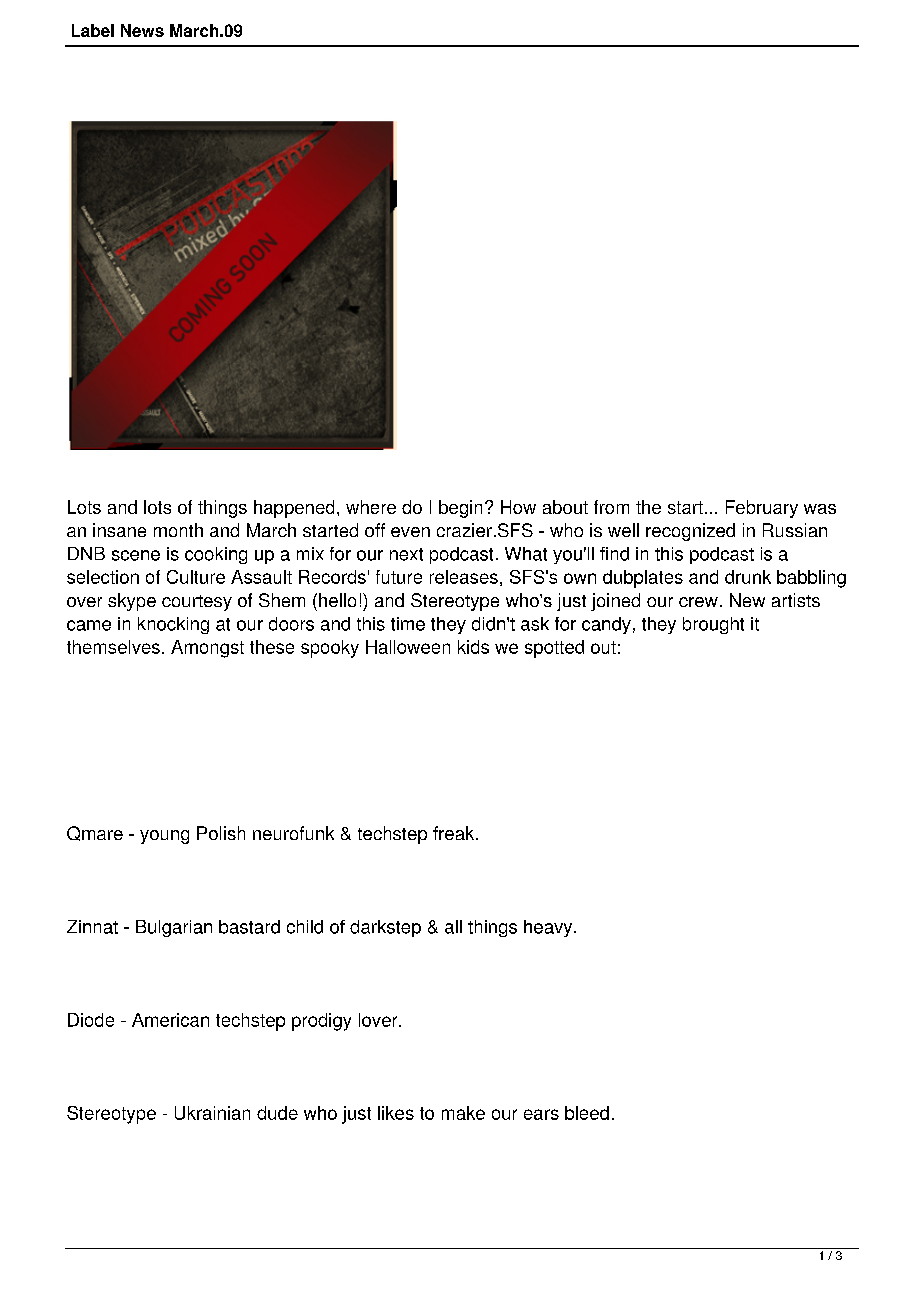  Describe the element at coordinates (762, 509) in the screenshot. I see `February` at that location.
